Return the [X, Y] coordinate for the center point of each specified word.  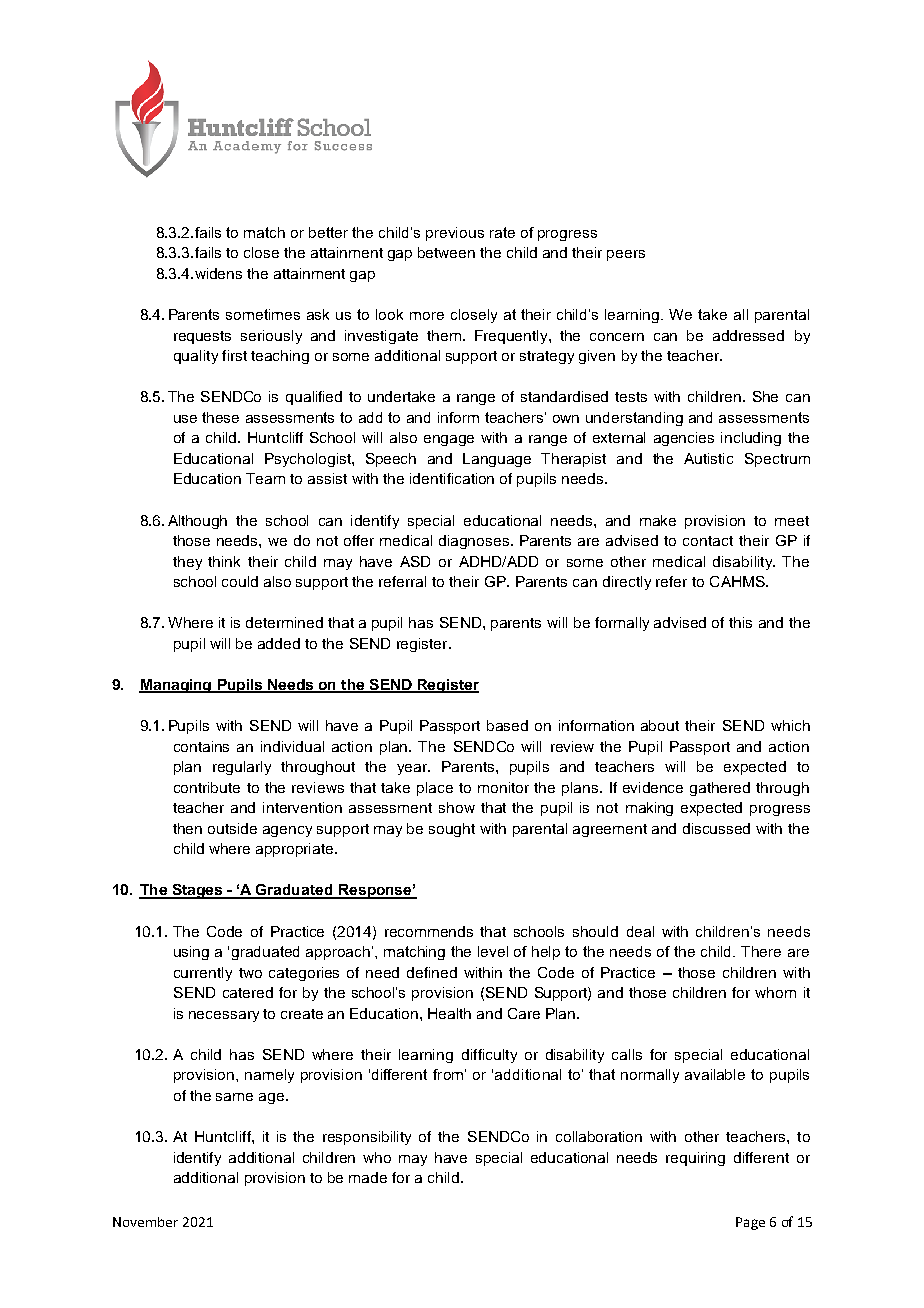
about [660, 725]
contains [201, 746]
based [507, 725]
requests [202, 337]
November [145, 1222]
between [446, 252]
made [368, 1177]
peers [626, 255]
